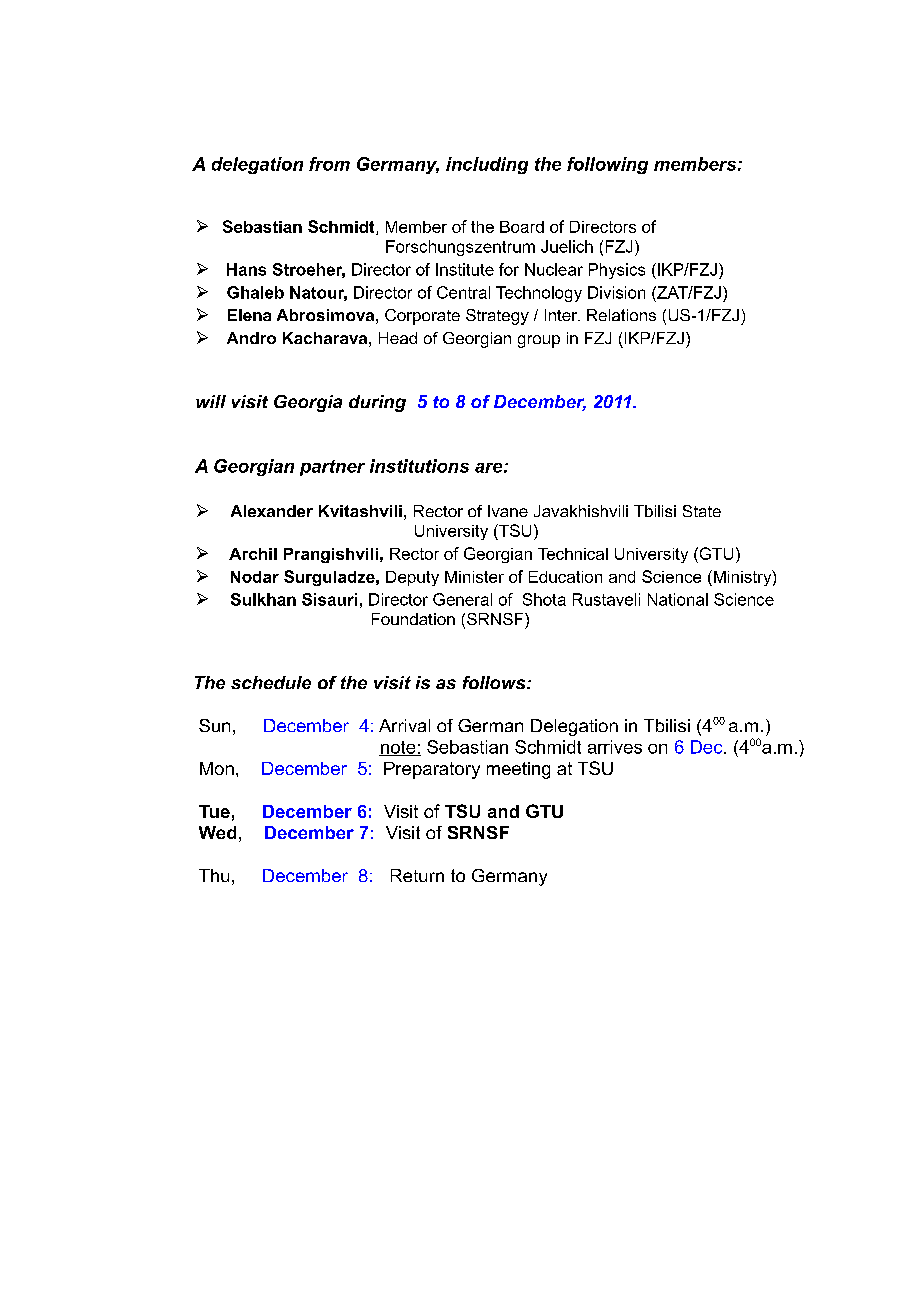 The width and height of the screenshot is (924, 1308). What do you see at coordinates (607, 165) in the screenshot?
I see `following` at bounding box center [607, 165].
